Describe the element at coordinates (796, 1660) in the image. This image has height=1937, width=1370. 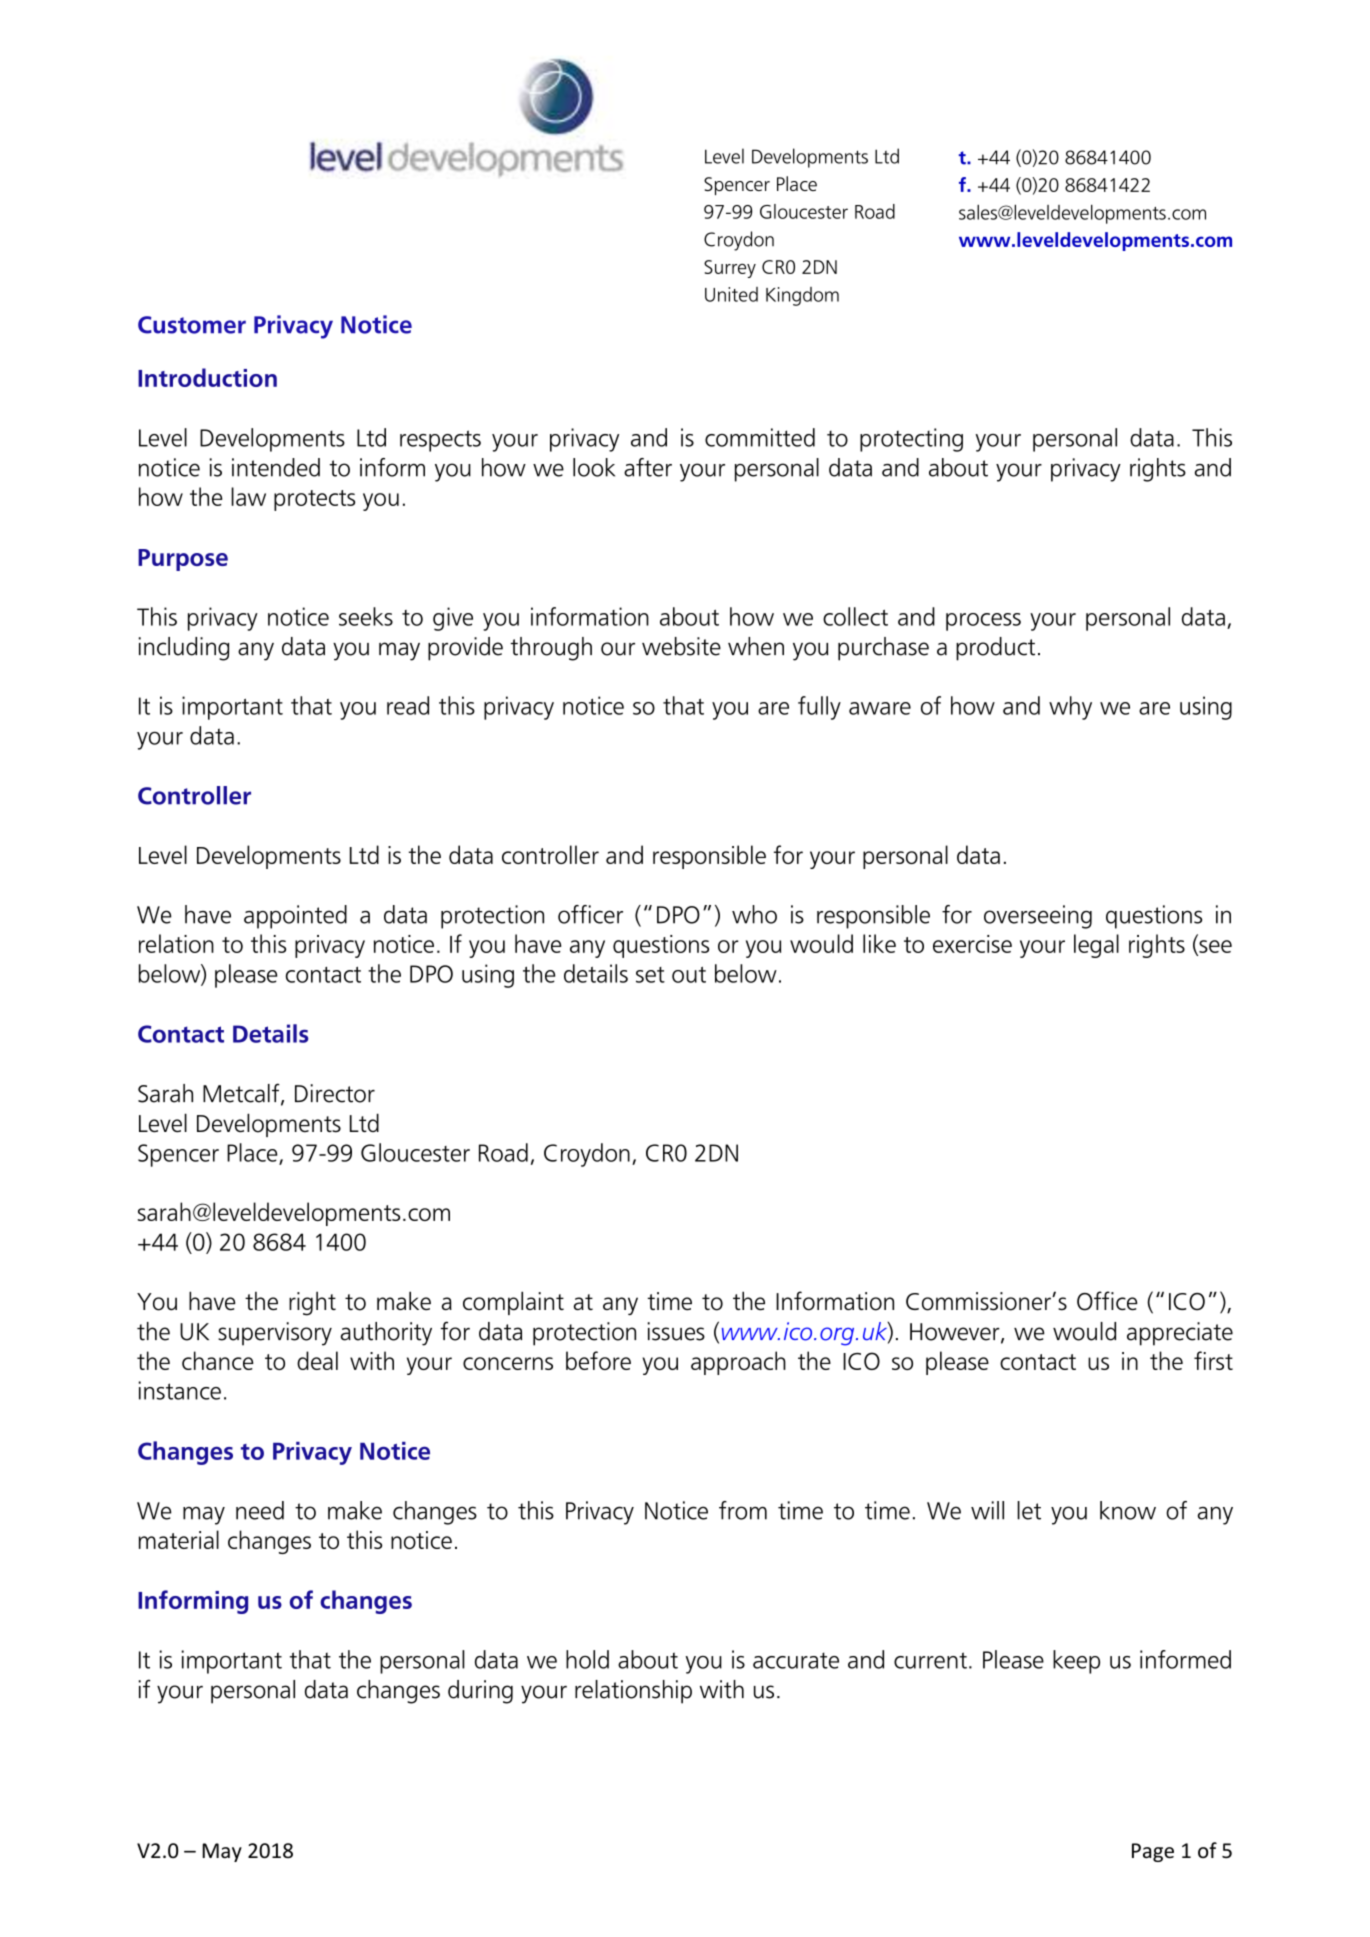
I see `accurate` at that location.
